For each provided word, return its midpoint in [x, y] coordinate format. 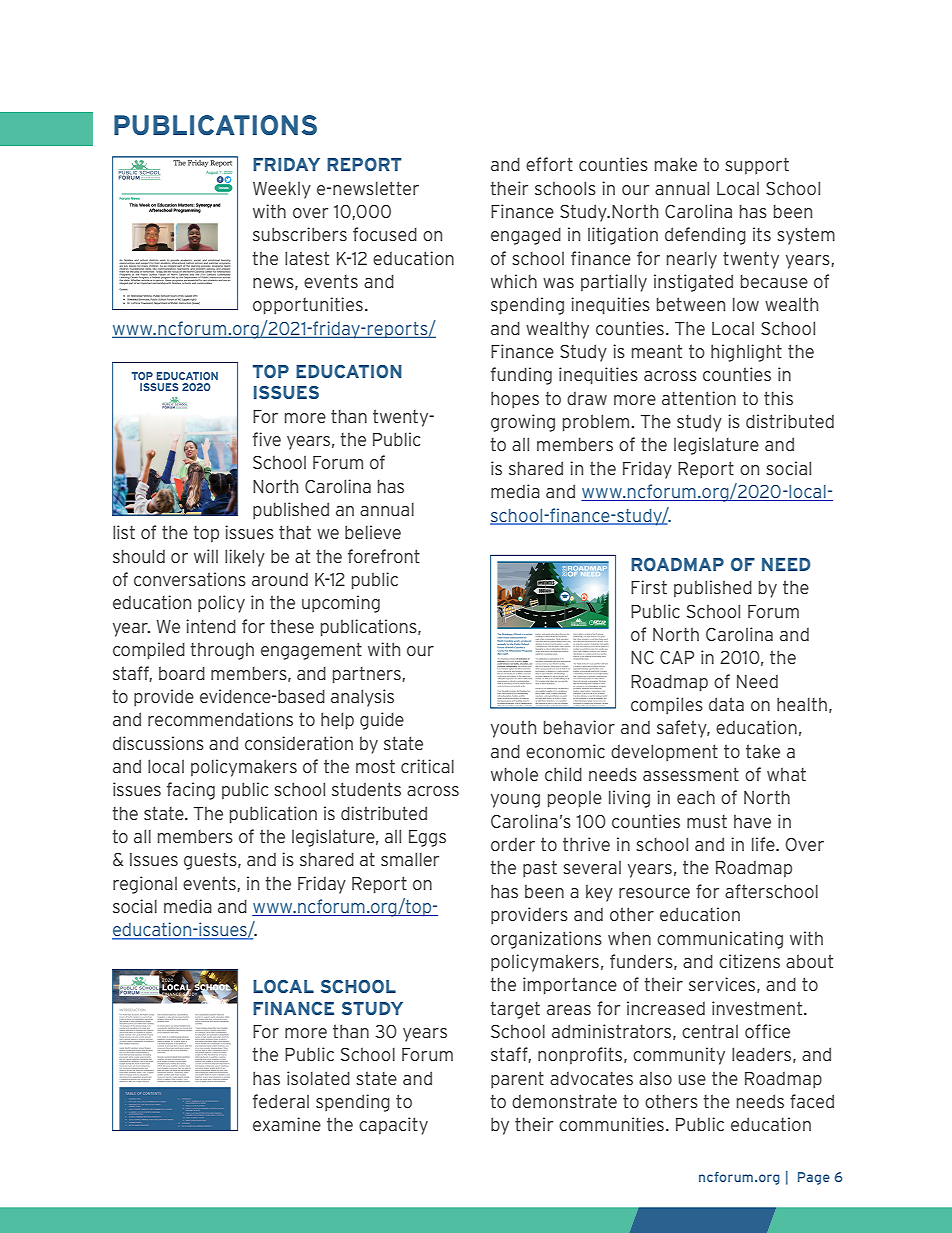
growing [523, 423]
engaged [526, 236]
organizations [546, 940]
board [182, 673]
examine [287, 1124]
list [124, 532]
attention [699, 398]
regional [145, 885]
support [757, 166]
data [726, 704]
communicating [720, 940]
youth [513, 729]
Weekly [282, 190]
